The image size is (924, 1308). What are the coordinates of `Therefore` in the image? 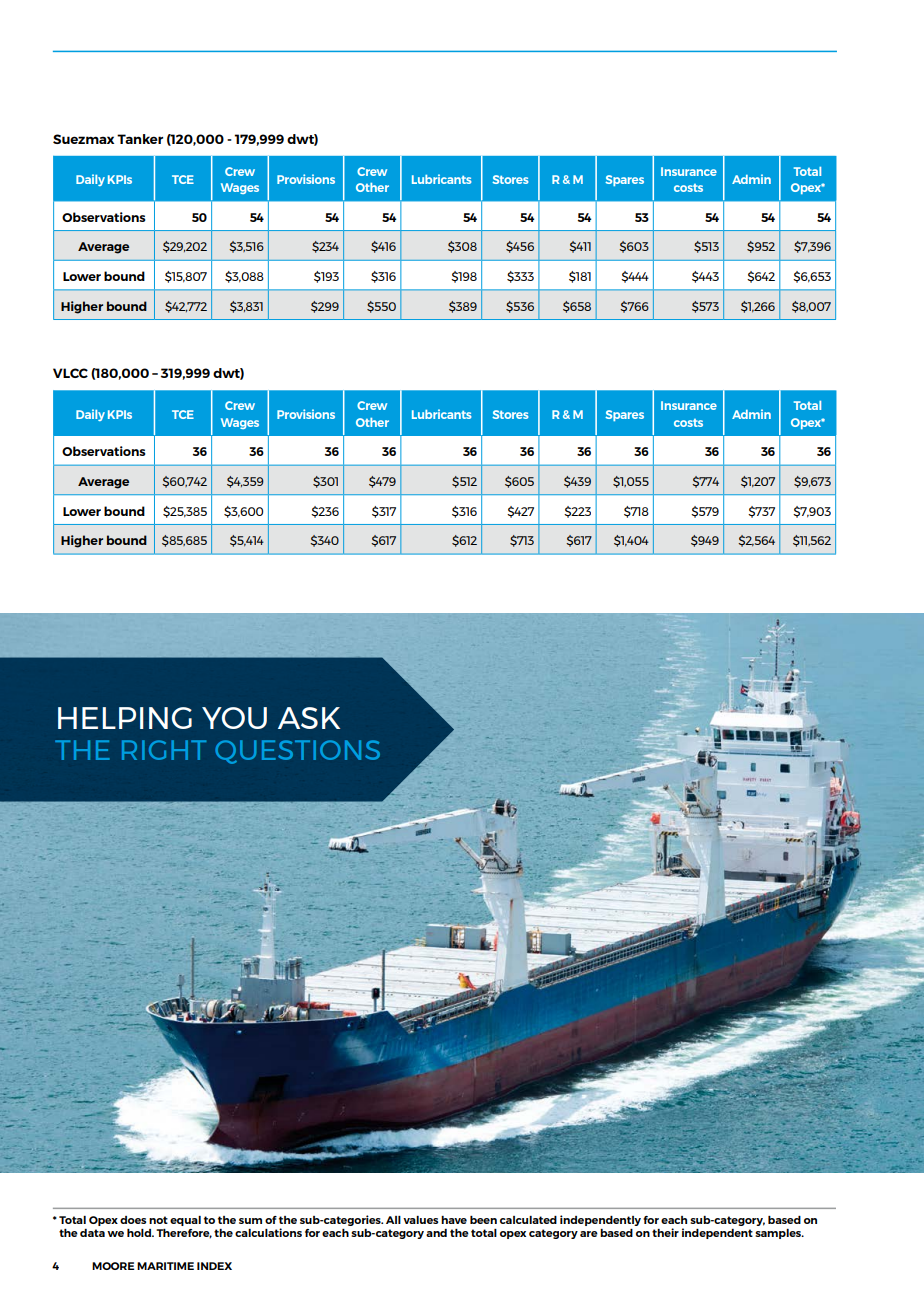 It's located at (184, 1234).
